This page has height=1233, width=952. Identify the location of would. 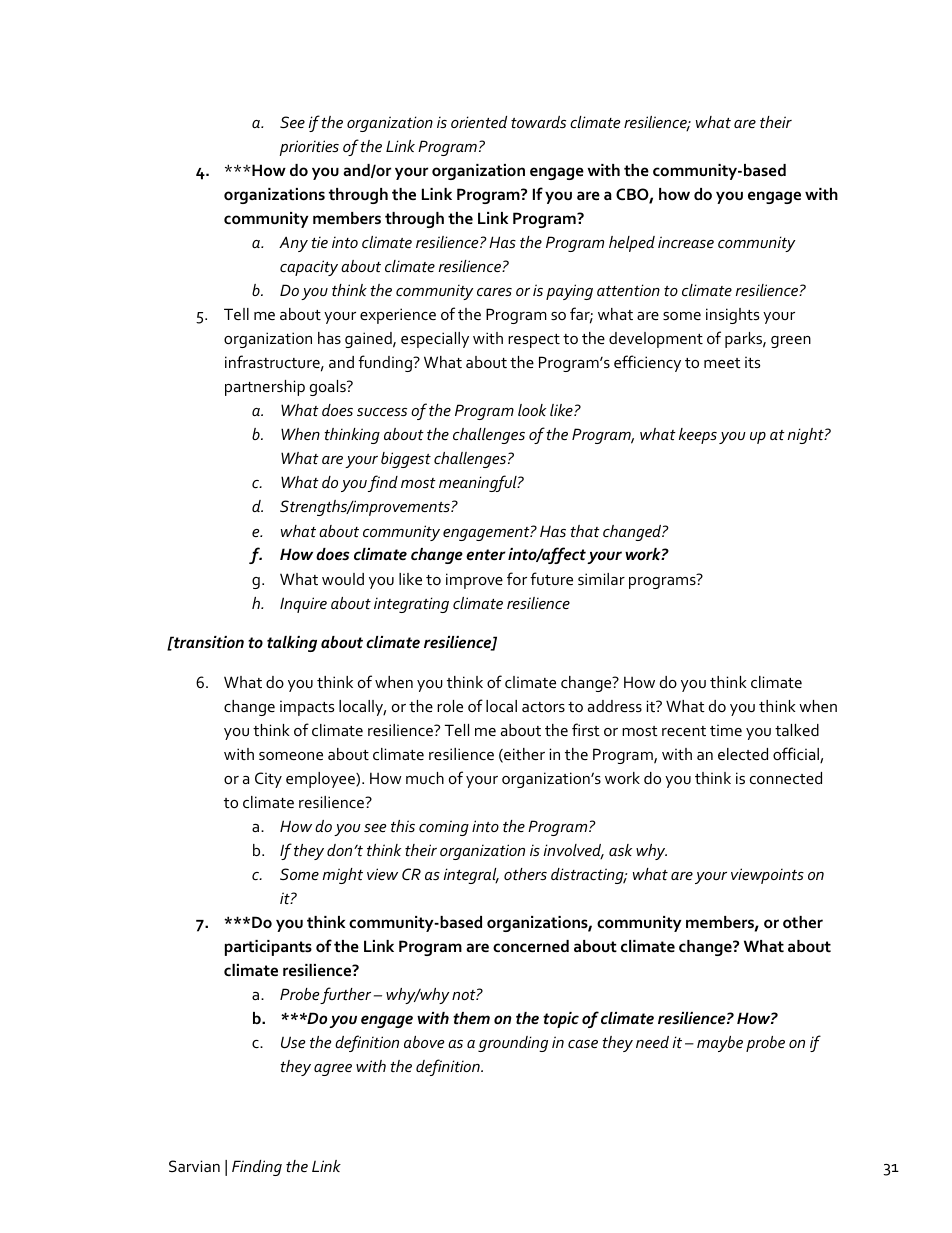
(343, 579).
